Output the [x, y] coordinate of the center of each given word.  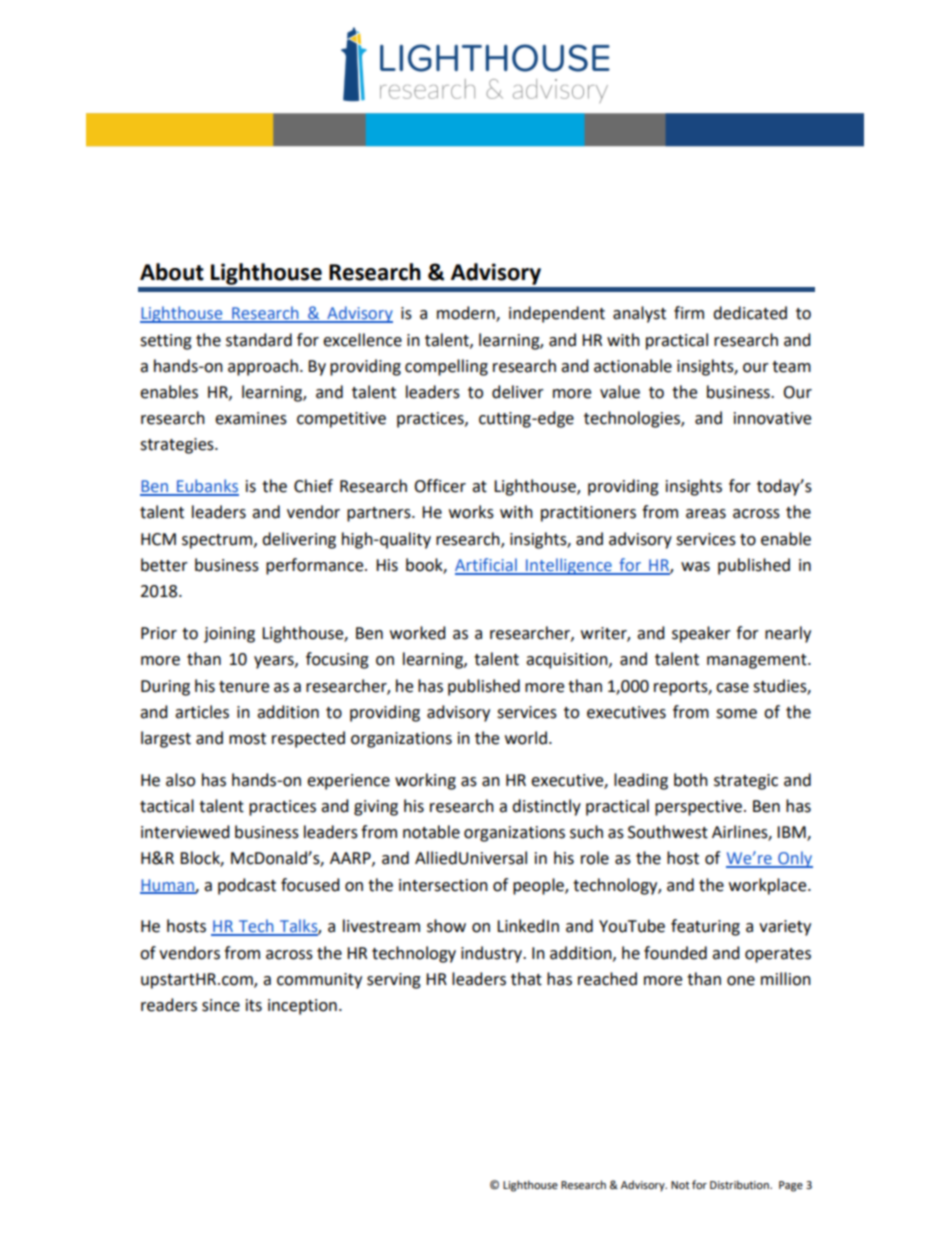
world [526, 738]
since [221, 1005]
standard [259, 340]
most [247, 739]
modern [467, 314]
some [736, 714]
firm [689, 312]
